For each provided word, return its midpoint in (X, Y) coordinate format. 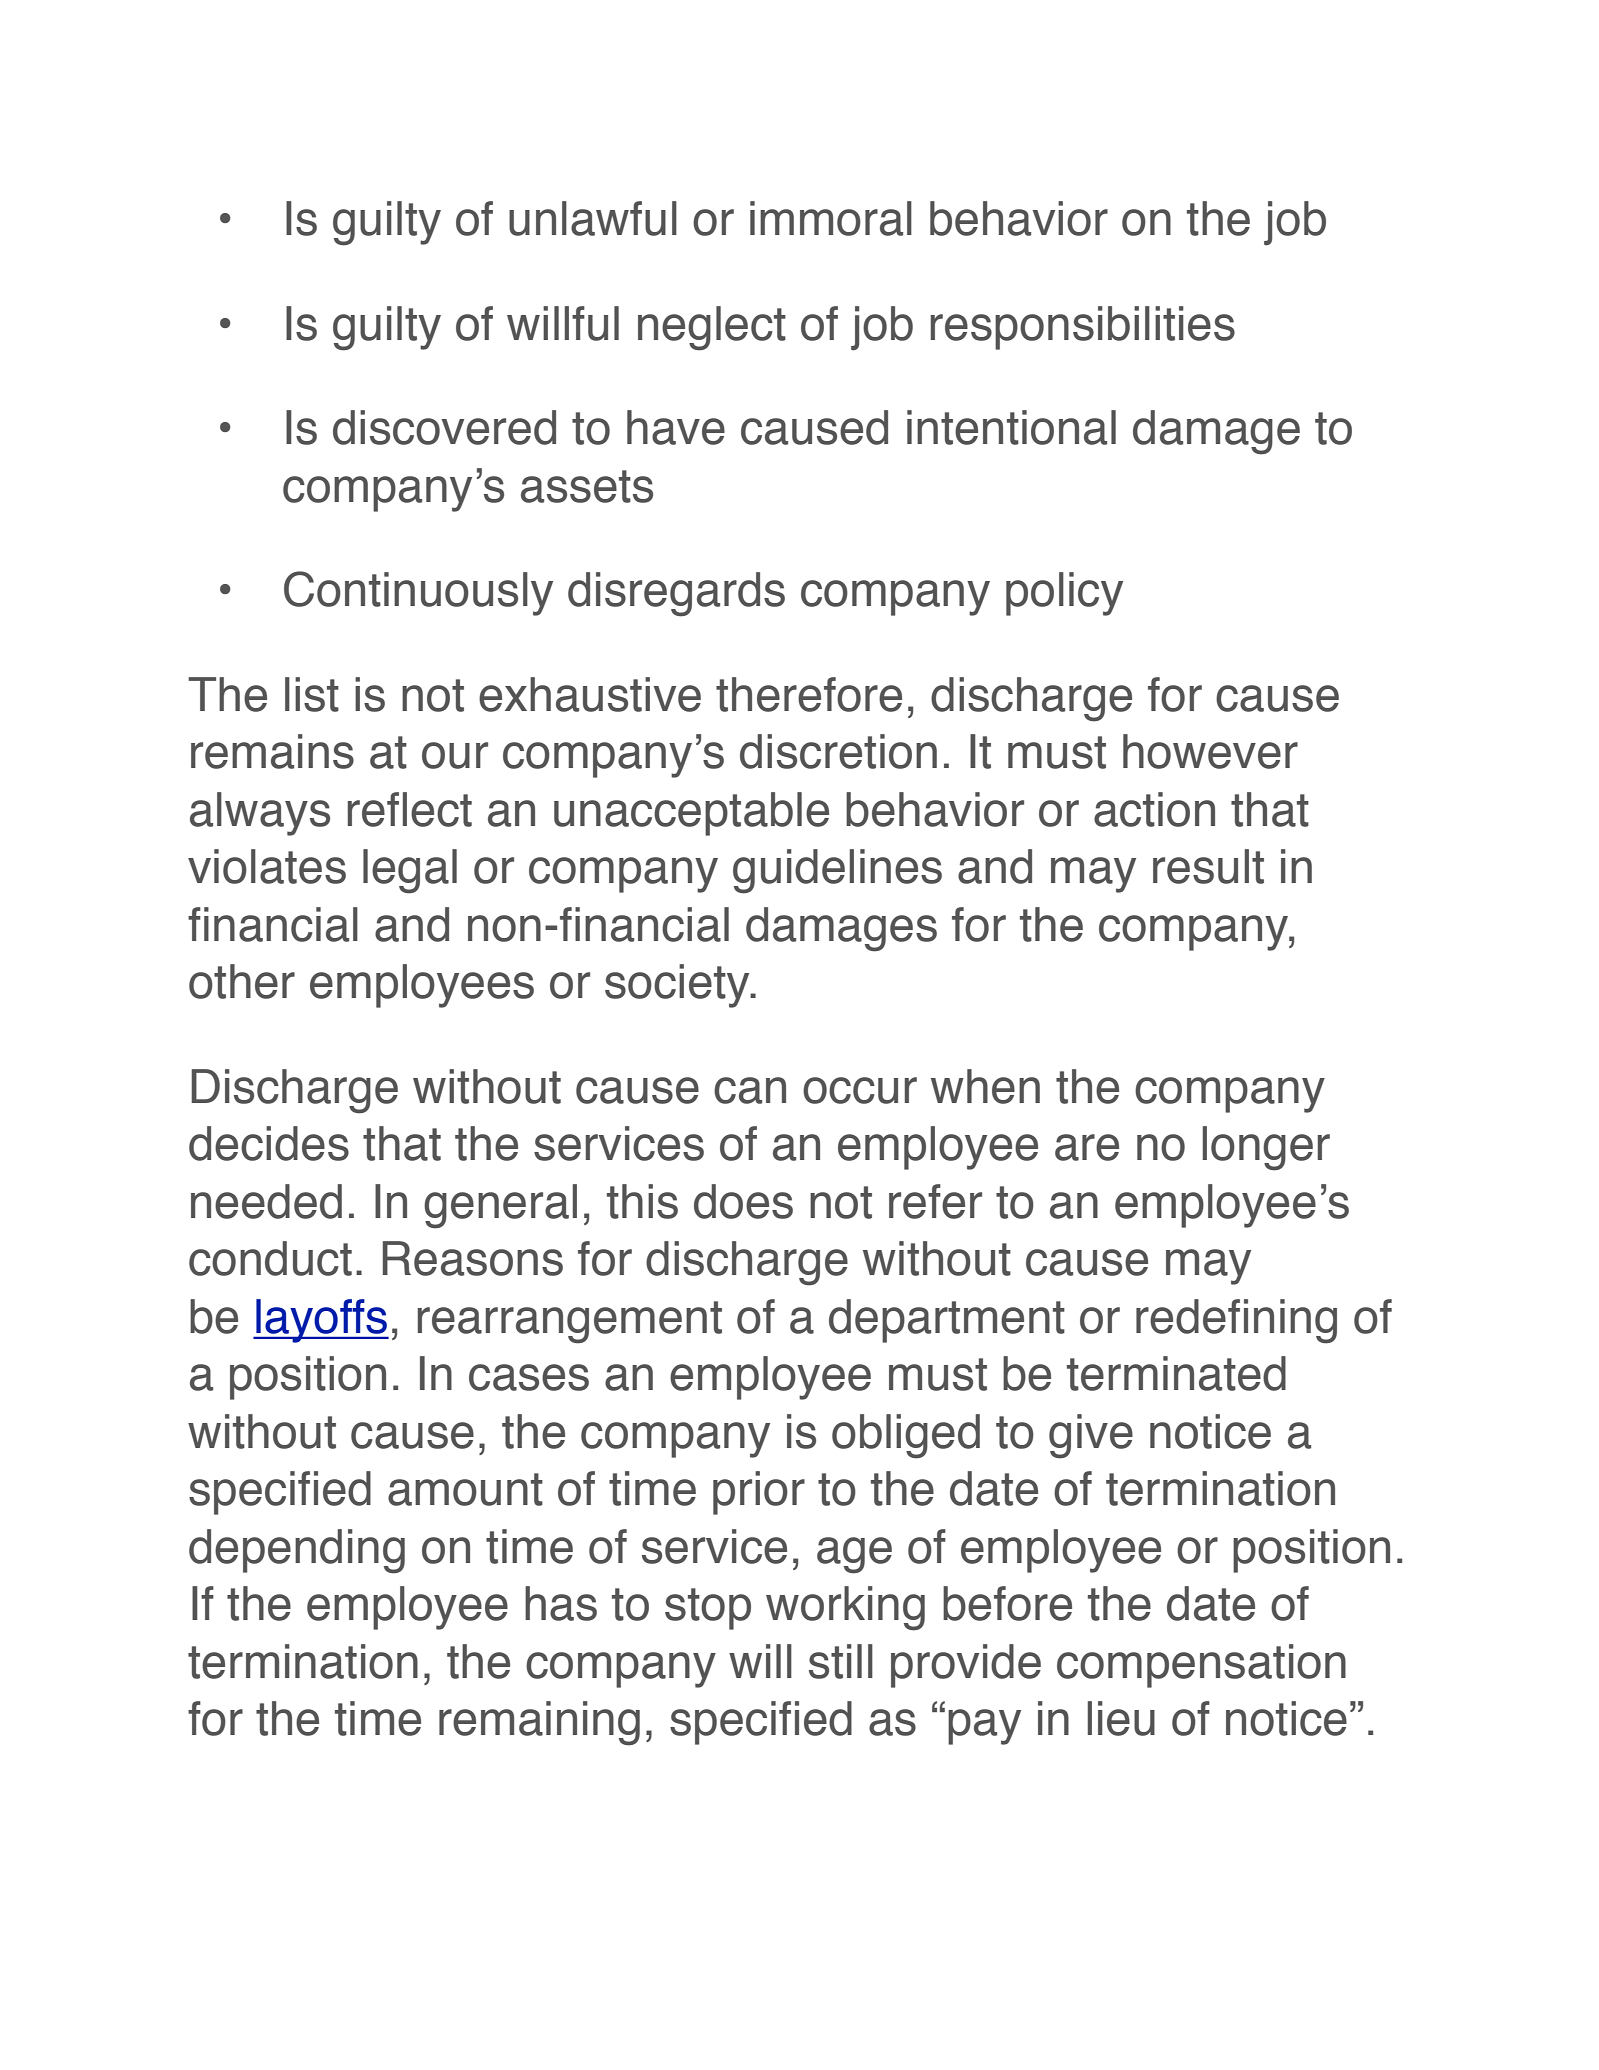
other (242, 981)
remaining (539, 1723)
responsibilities (1083, 328)
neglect (712, 328)
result (1208, 866)
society (678, 986)
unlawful (593, 218)
